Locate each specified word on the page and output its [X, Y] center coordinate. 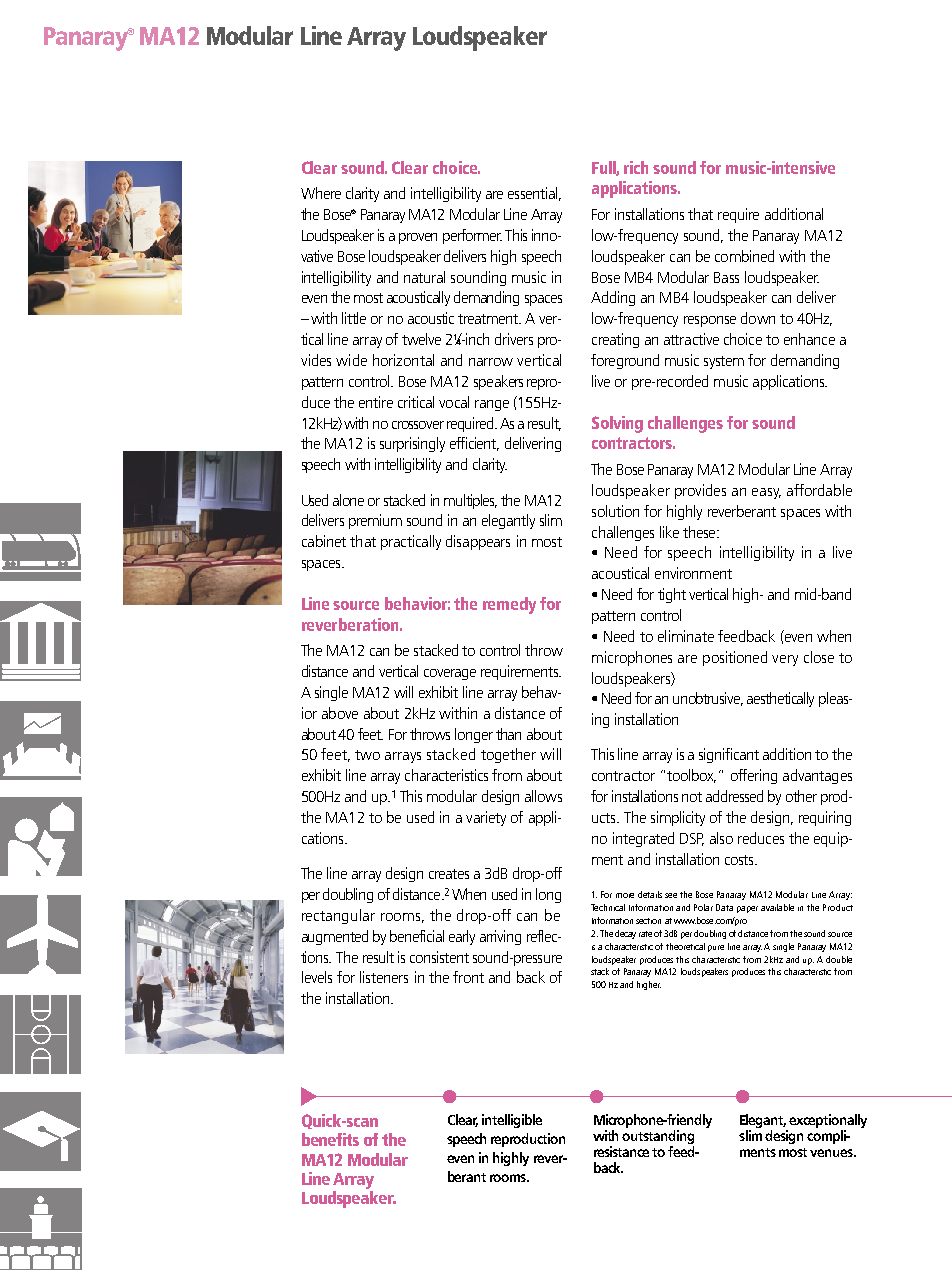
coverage [450, 674]
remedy [509, 605]
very [785, 660]
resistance [621, 1151]
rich [636, 167]
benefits [330, 1139]
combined [744, 256]
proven [418, 238]
